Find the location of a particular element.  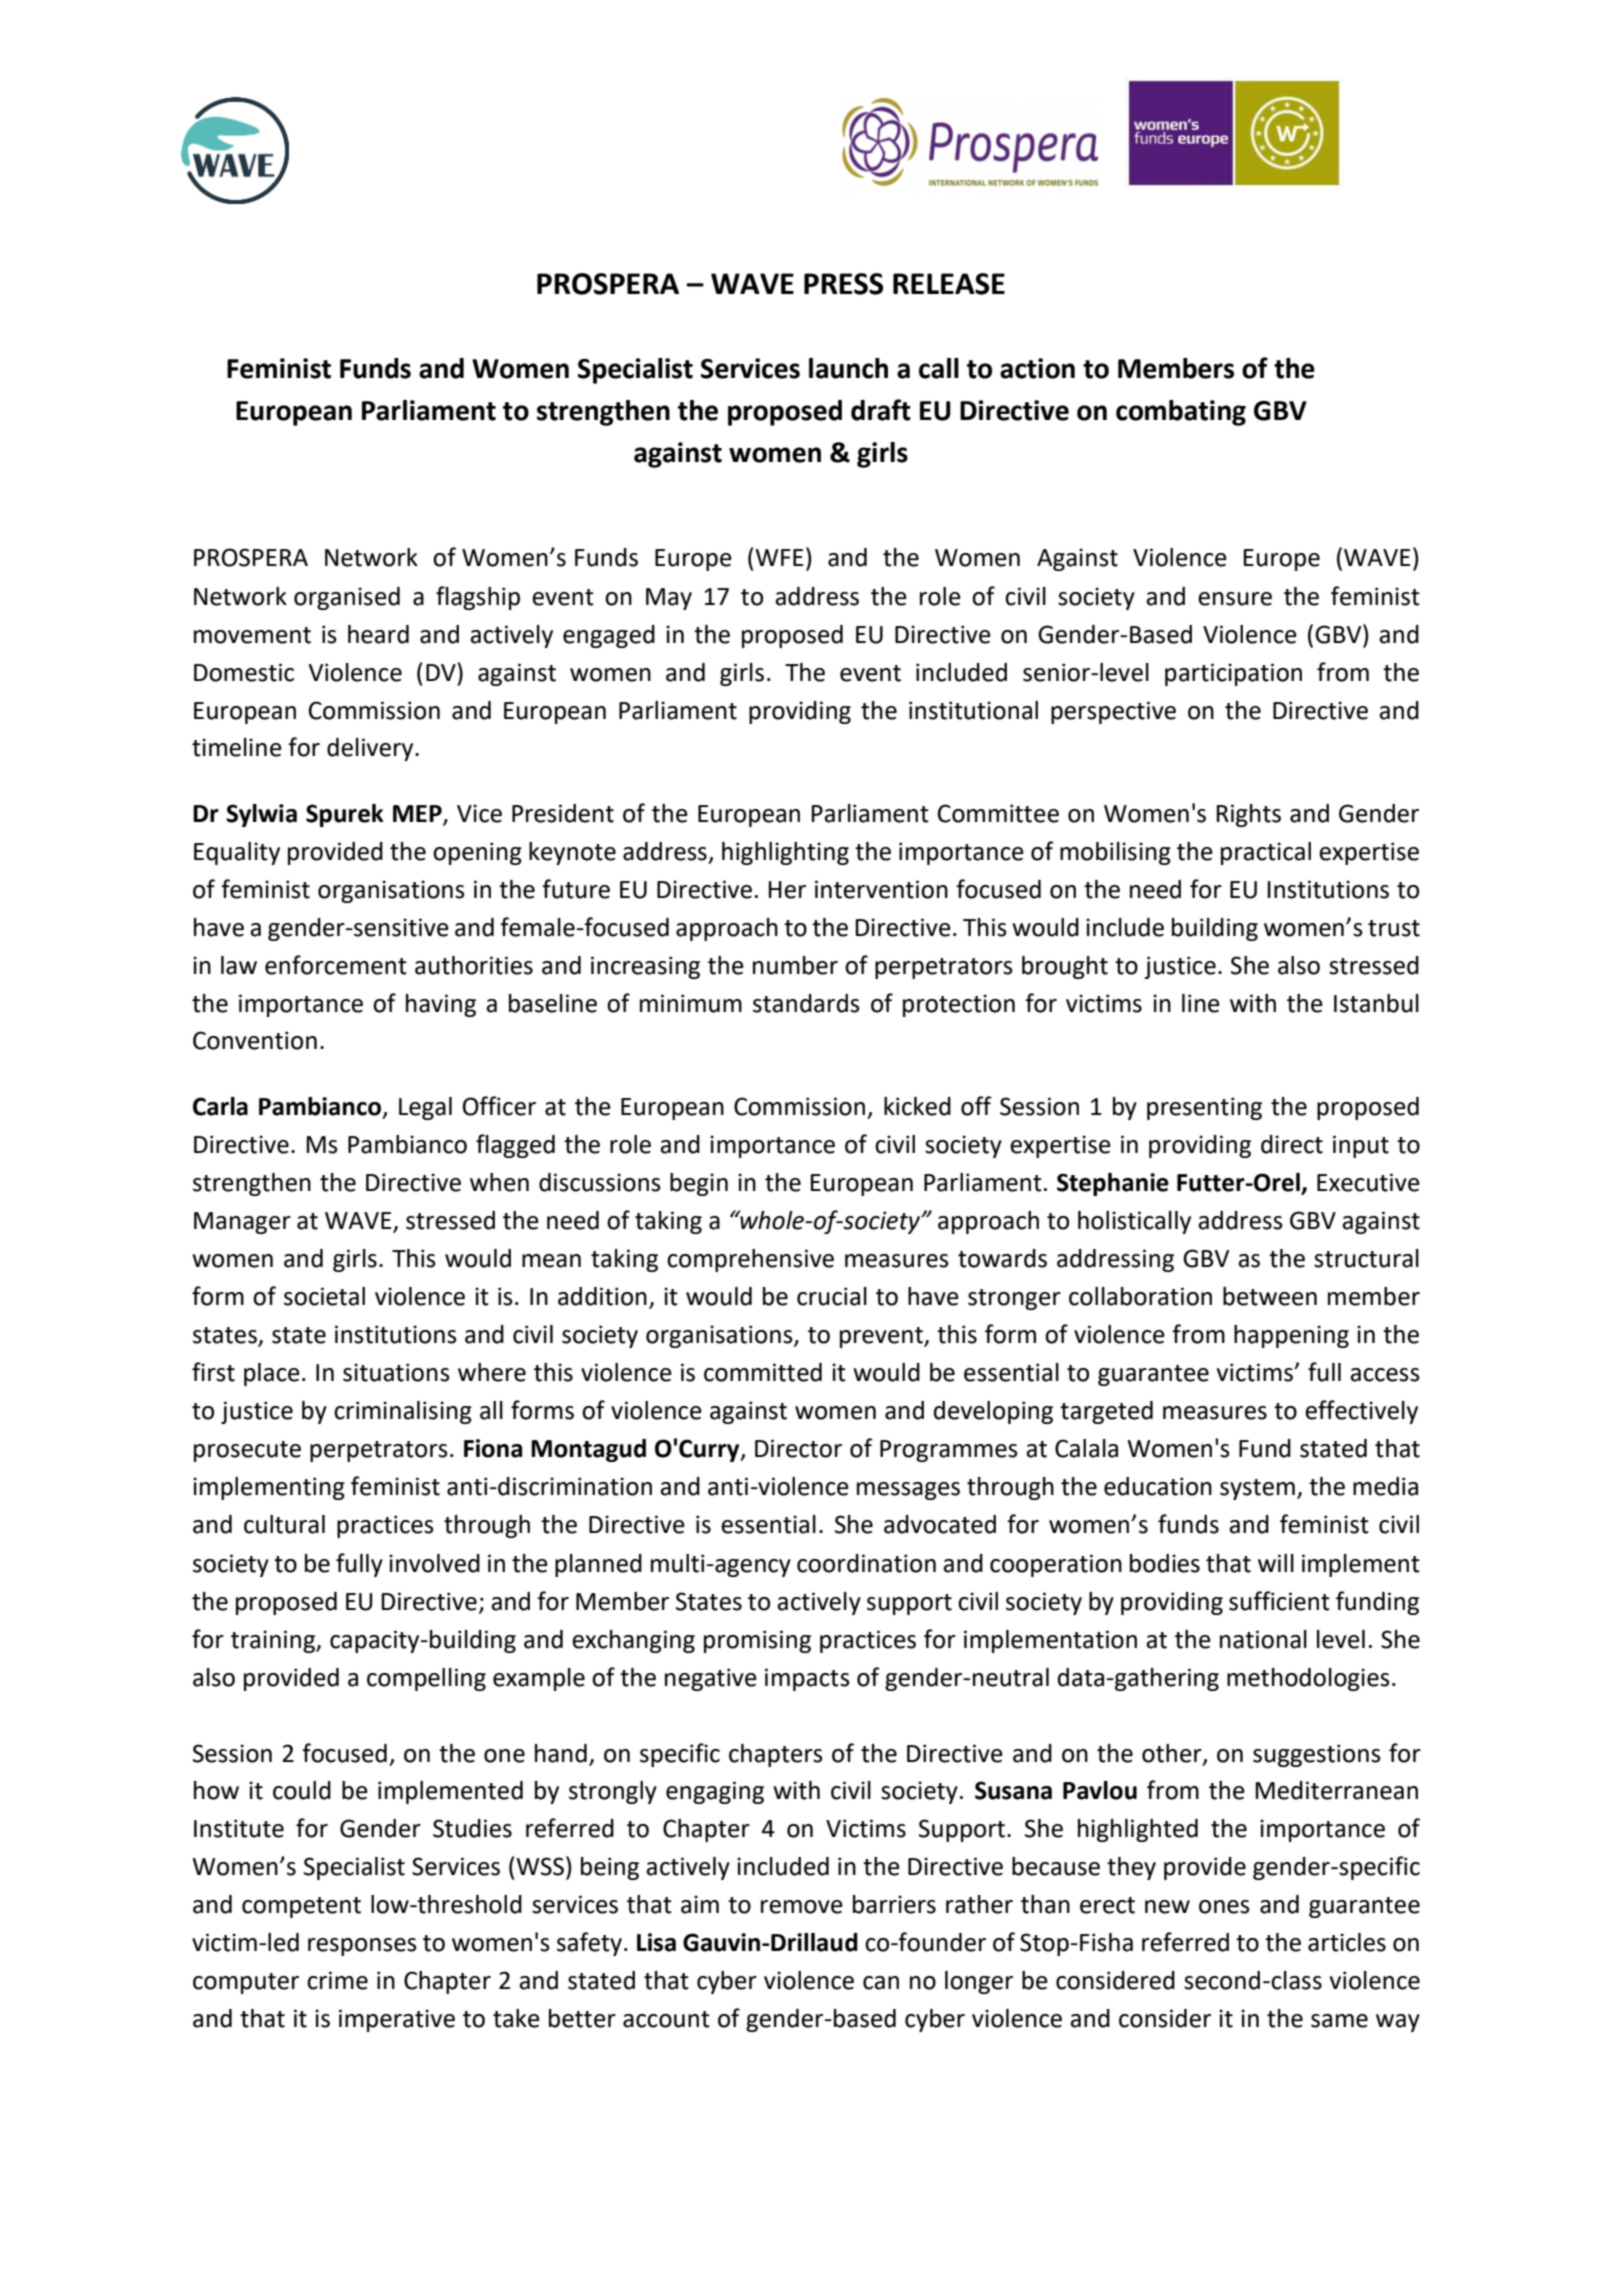

will is located at coordinates (1276, 1563).
